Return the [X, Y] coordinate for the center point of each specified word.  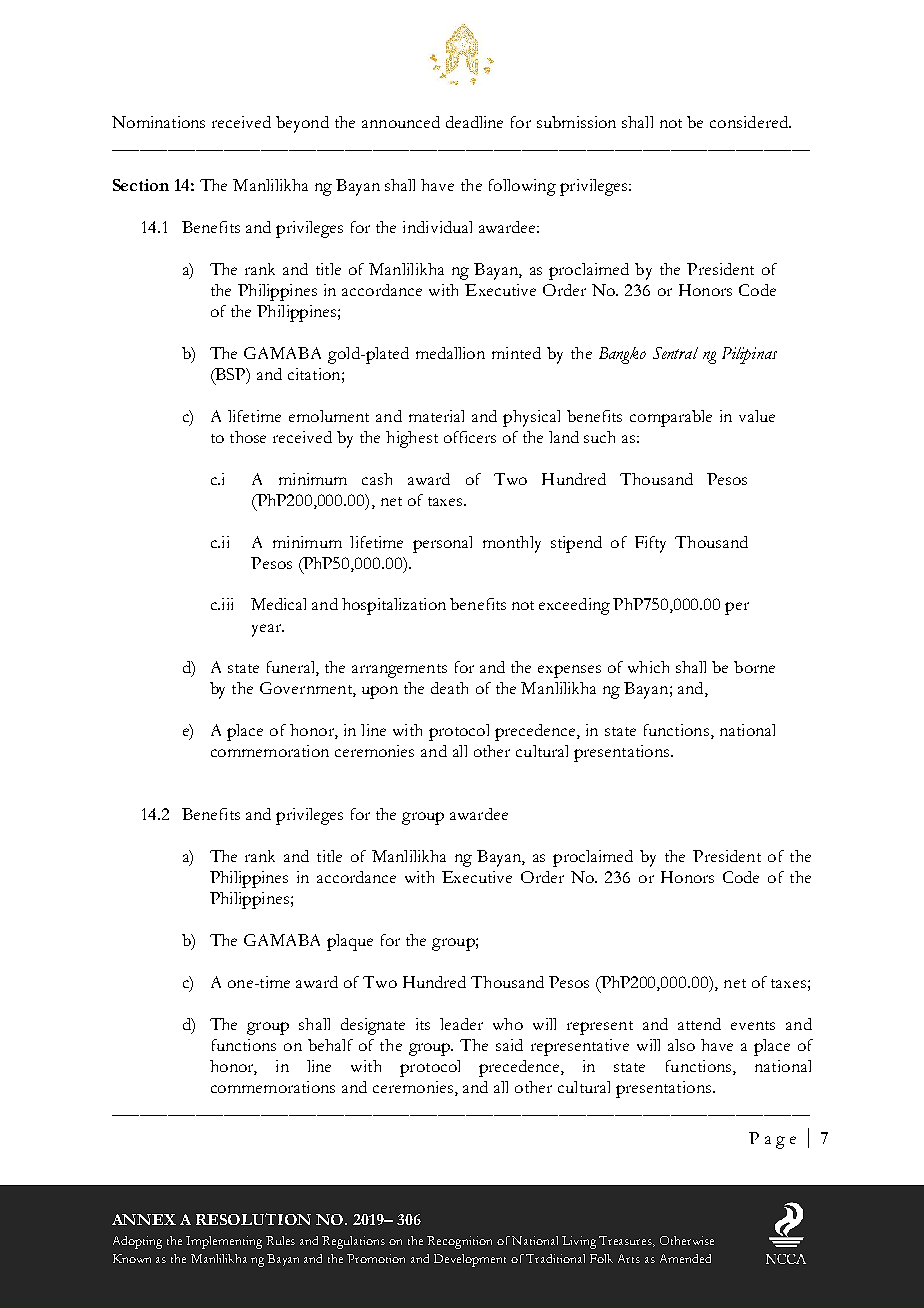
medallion [450, 353]
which [648, 667]
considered [750, 122]
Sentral [675, 353]
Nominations [158, 122]
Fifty [650, 544]
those [248, 437]
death [449, 688]
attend [699, 1024]
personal [442, 544]
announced [401, 122]
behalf [330, 1045]
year [267, 630]
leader [461, 1024]
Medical [278, 604]
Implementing [224, 1242]
